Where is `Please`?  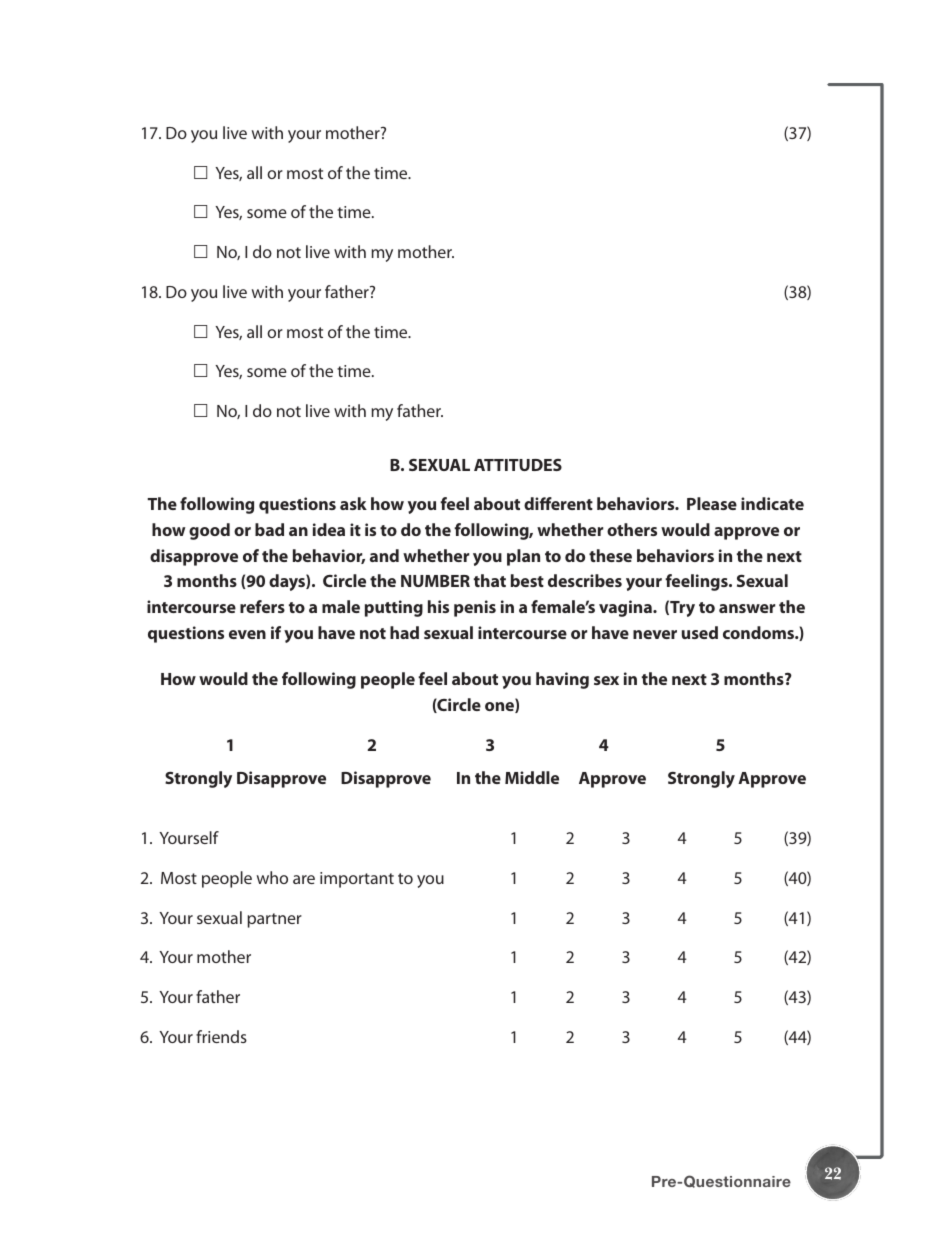 Please is located at coordinates (712, 503).
